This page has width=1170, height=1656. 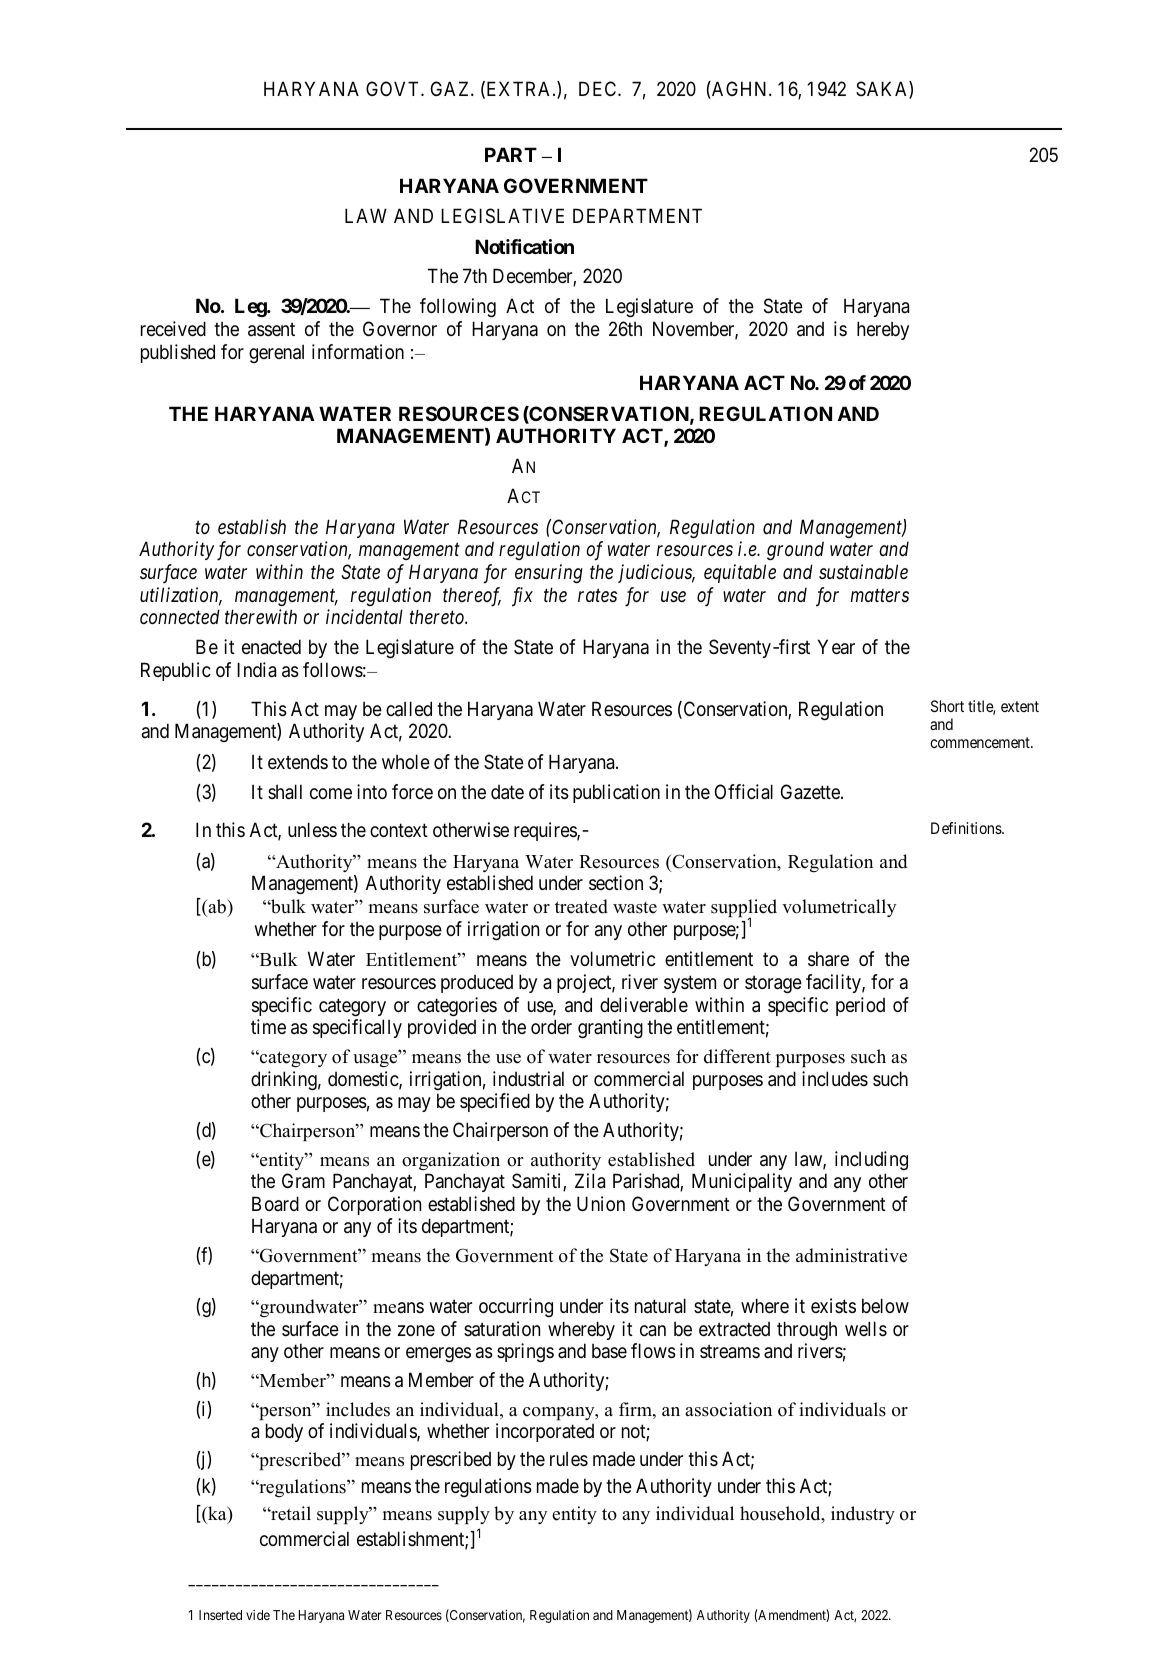 I want to click on sustainable, so click(x=863, y=571).
